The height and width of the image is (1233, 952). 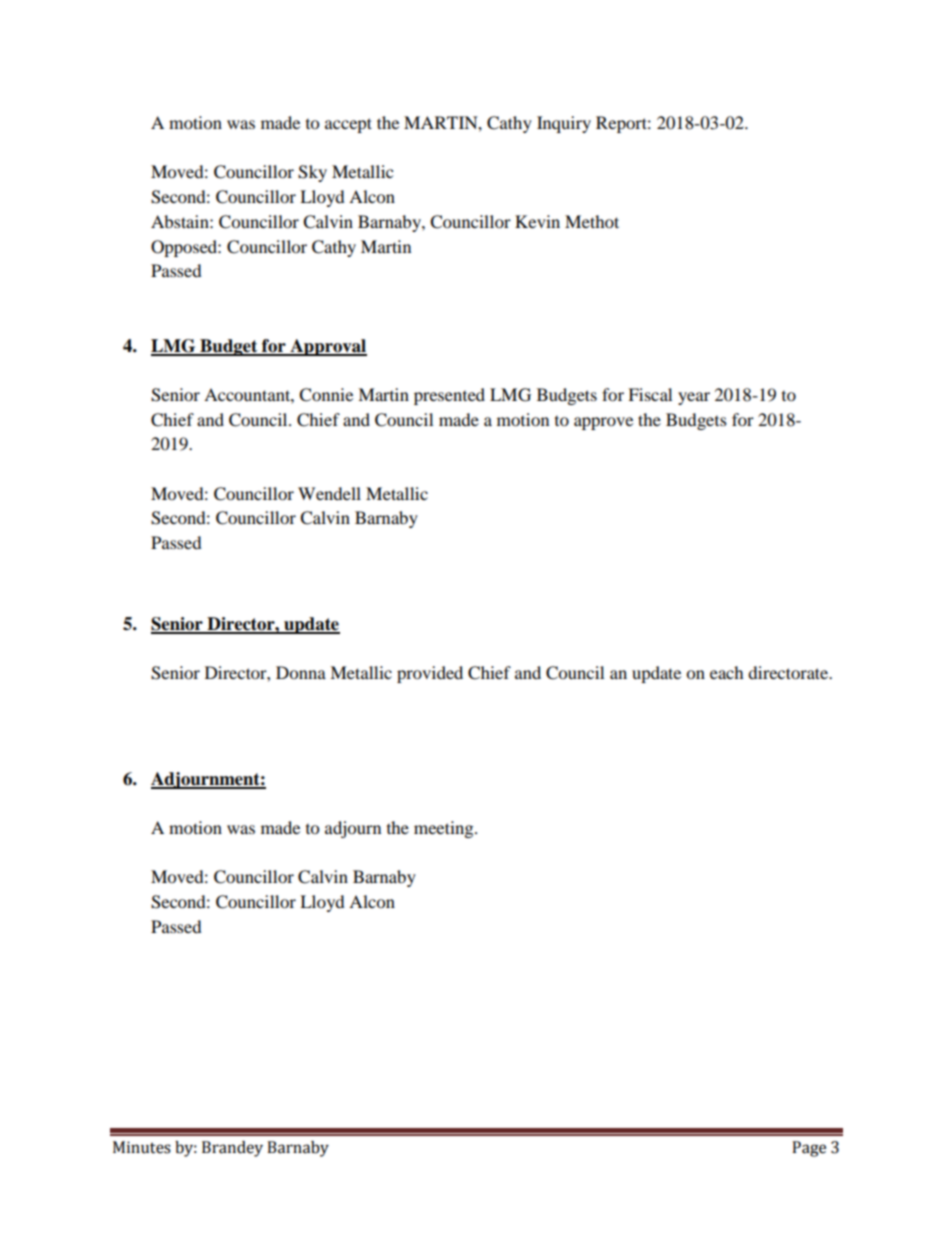 I want to click on presented, so click(x=449, y=396).
